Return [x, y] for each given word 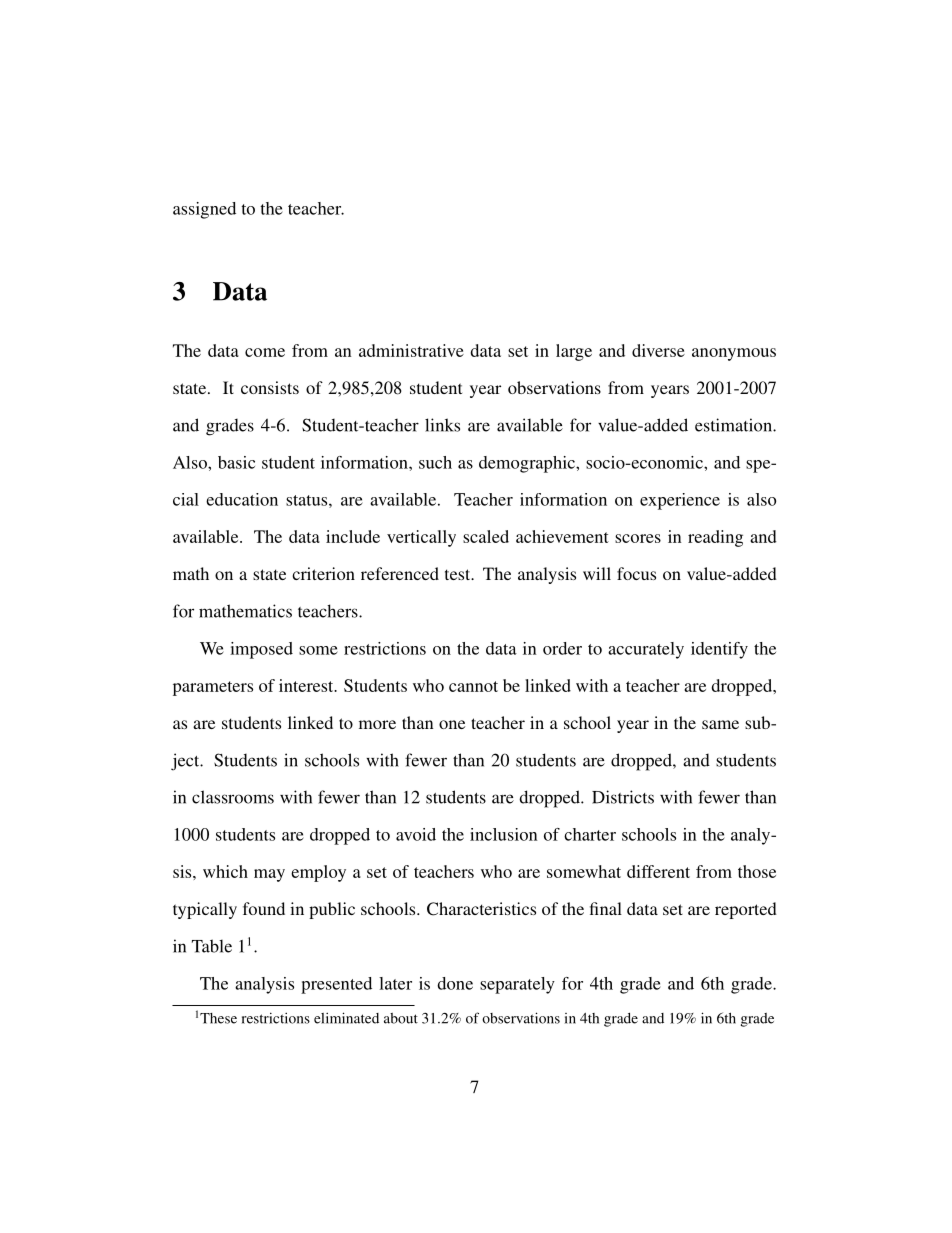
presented [336, 985]
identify [719, 650]
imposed [261, 650]
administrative [411, 350]
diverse [658, 350]
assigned [204, 210]
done [455, 983]
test [459, 574]
